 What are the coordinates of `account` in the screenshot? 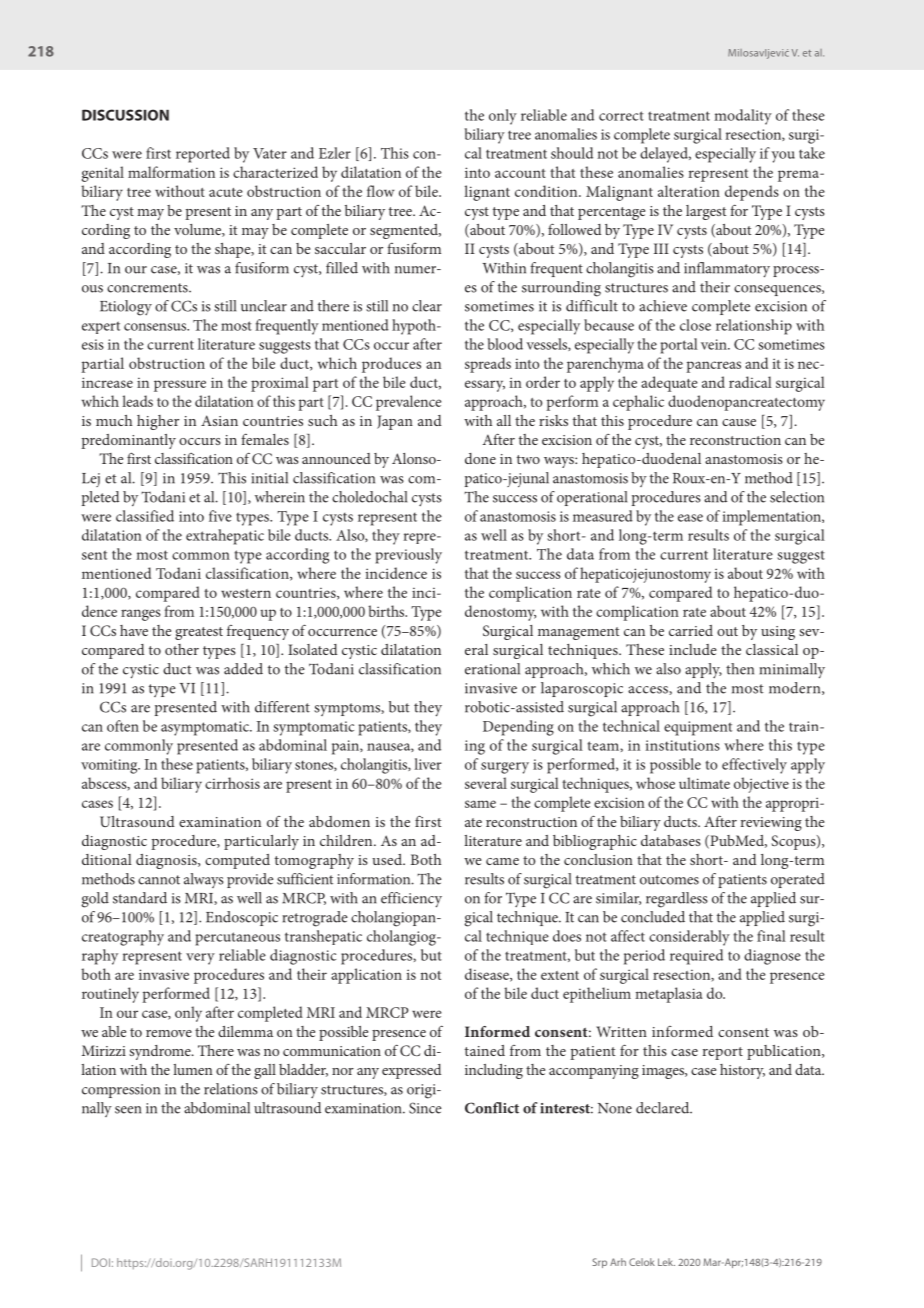 It's located at (520, 173).
